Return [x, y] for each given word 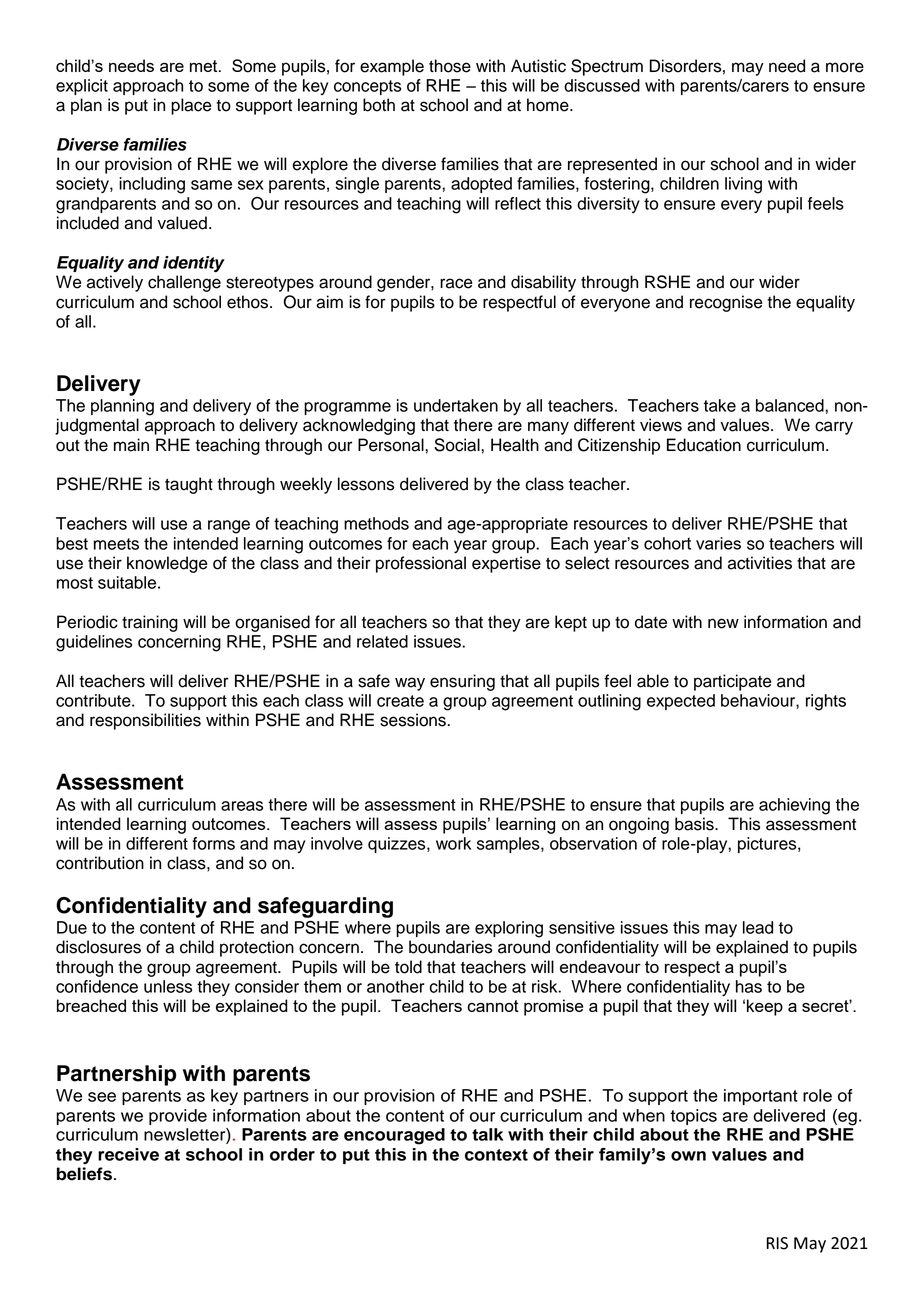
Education [704, 445]
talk [487, 1134]
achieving [794, 806]
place [191, 106]
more [845, 67]
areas [242, 806]
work [453, 843]
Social [458, 445]
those [450, 66]
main [131, 445]
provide [178, 1117]
